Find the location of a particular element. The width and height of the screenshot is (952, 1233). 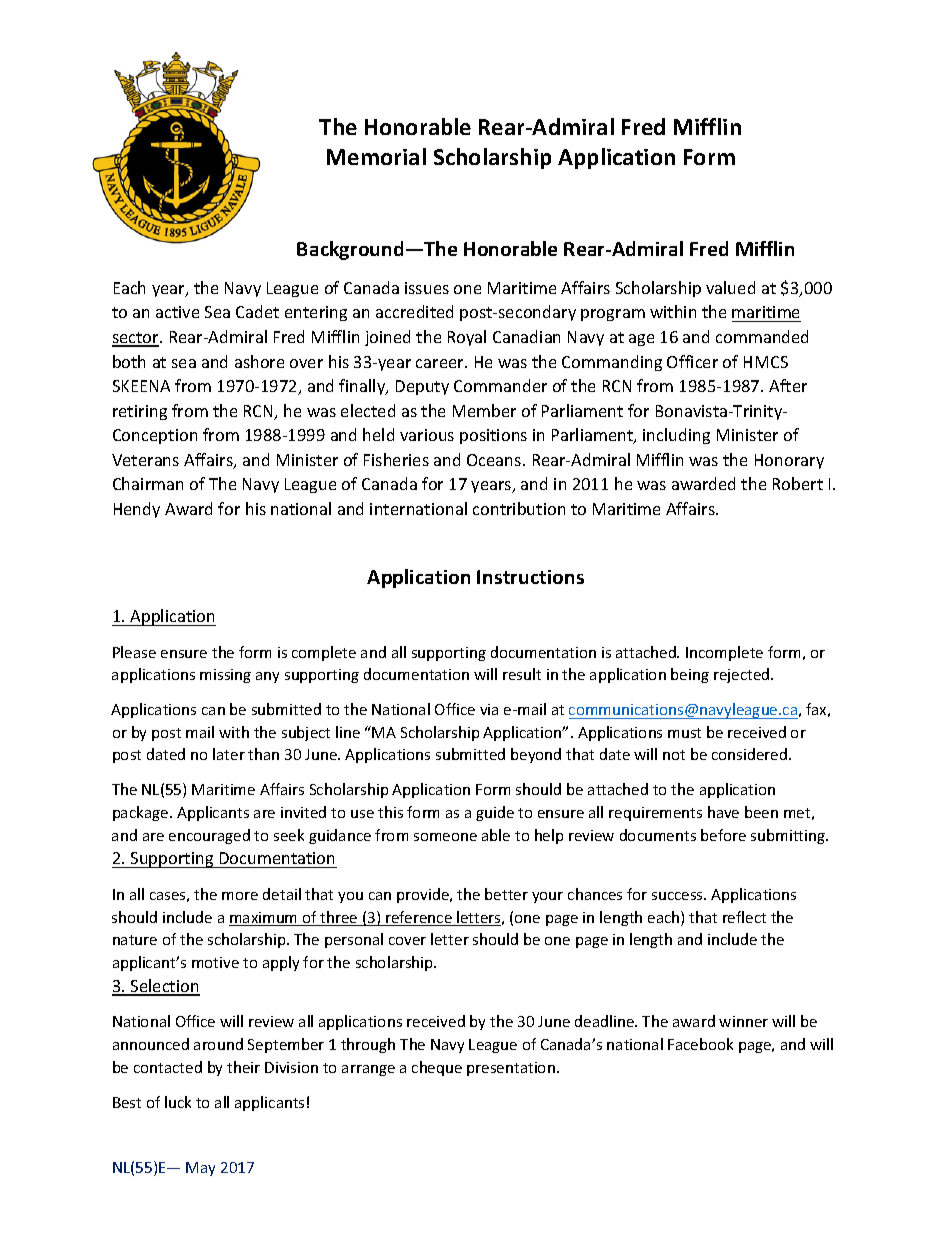

Memorial is located at coordinates (376, 156).
